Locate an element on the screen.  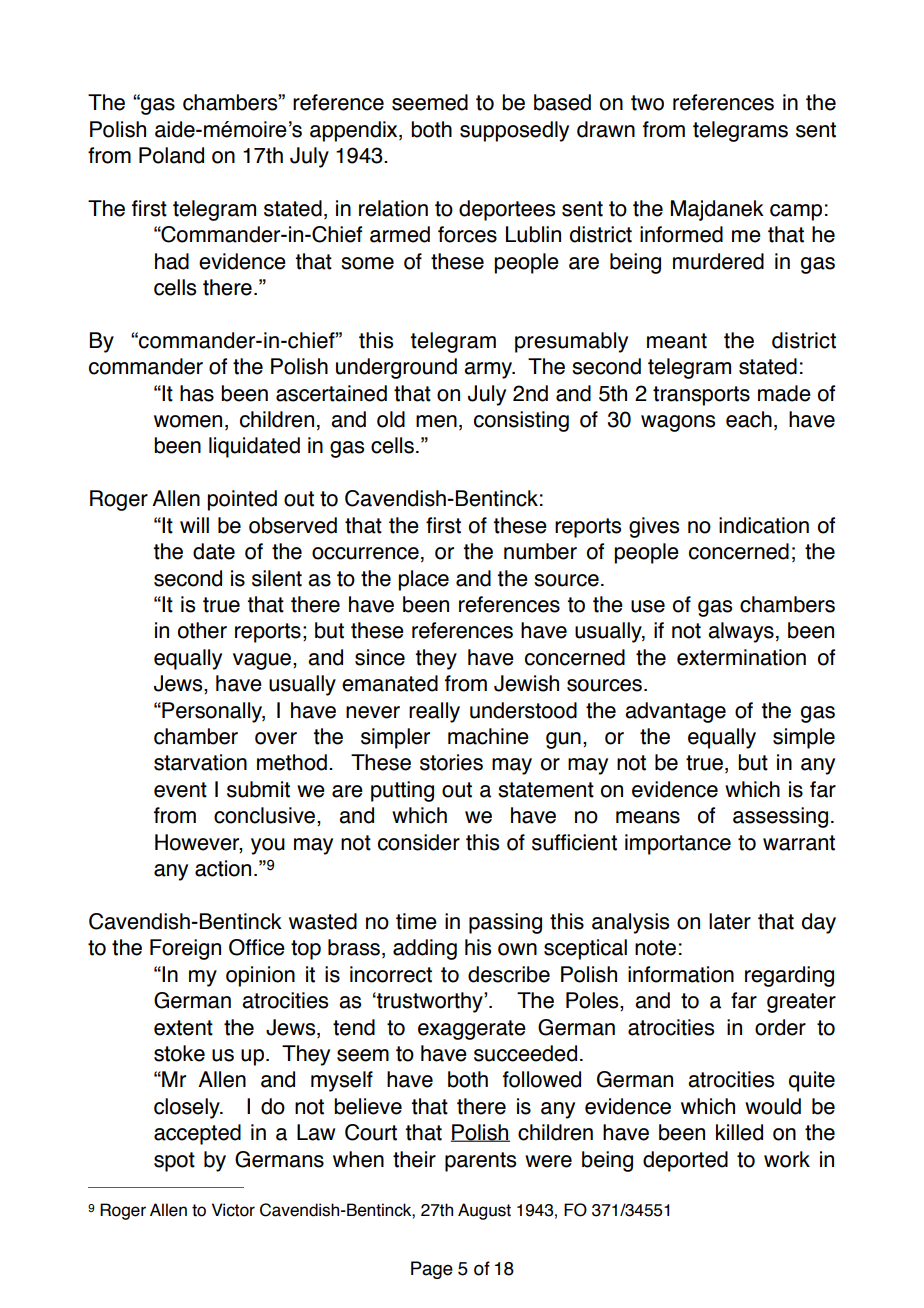
opinion is located at coordinates (260, 976).
